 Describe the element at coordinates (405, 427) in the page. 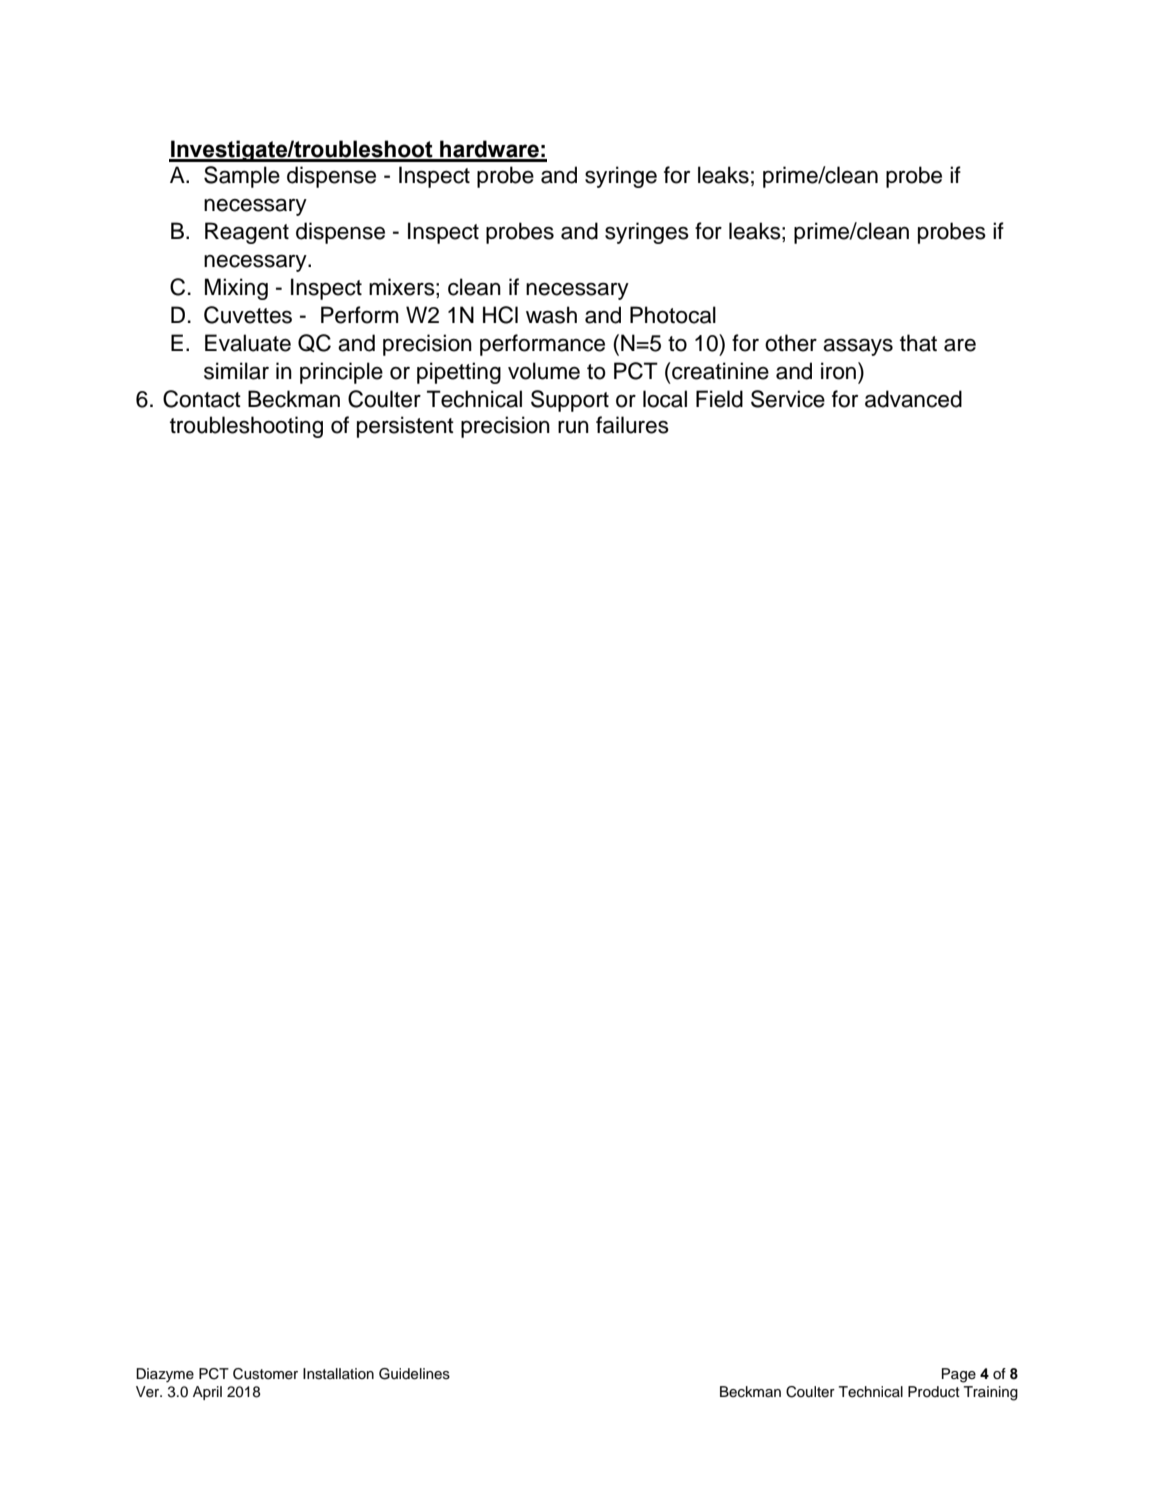

I see `persistent` at that location.
